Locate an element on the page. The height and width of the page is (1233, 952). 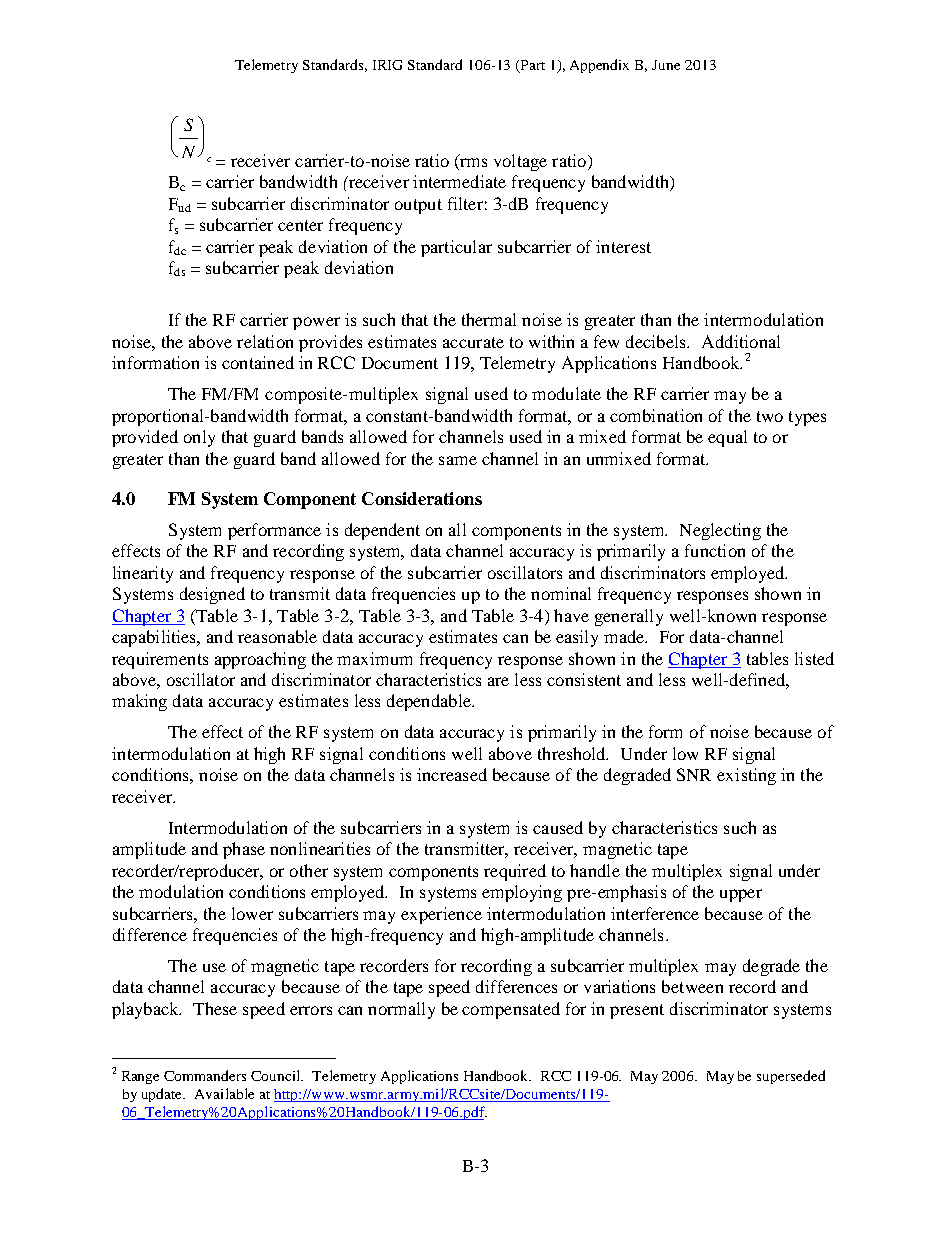
Commanders is located at coordinates (205, 1075).
